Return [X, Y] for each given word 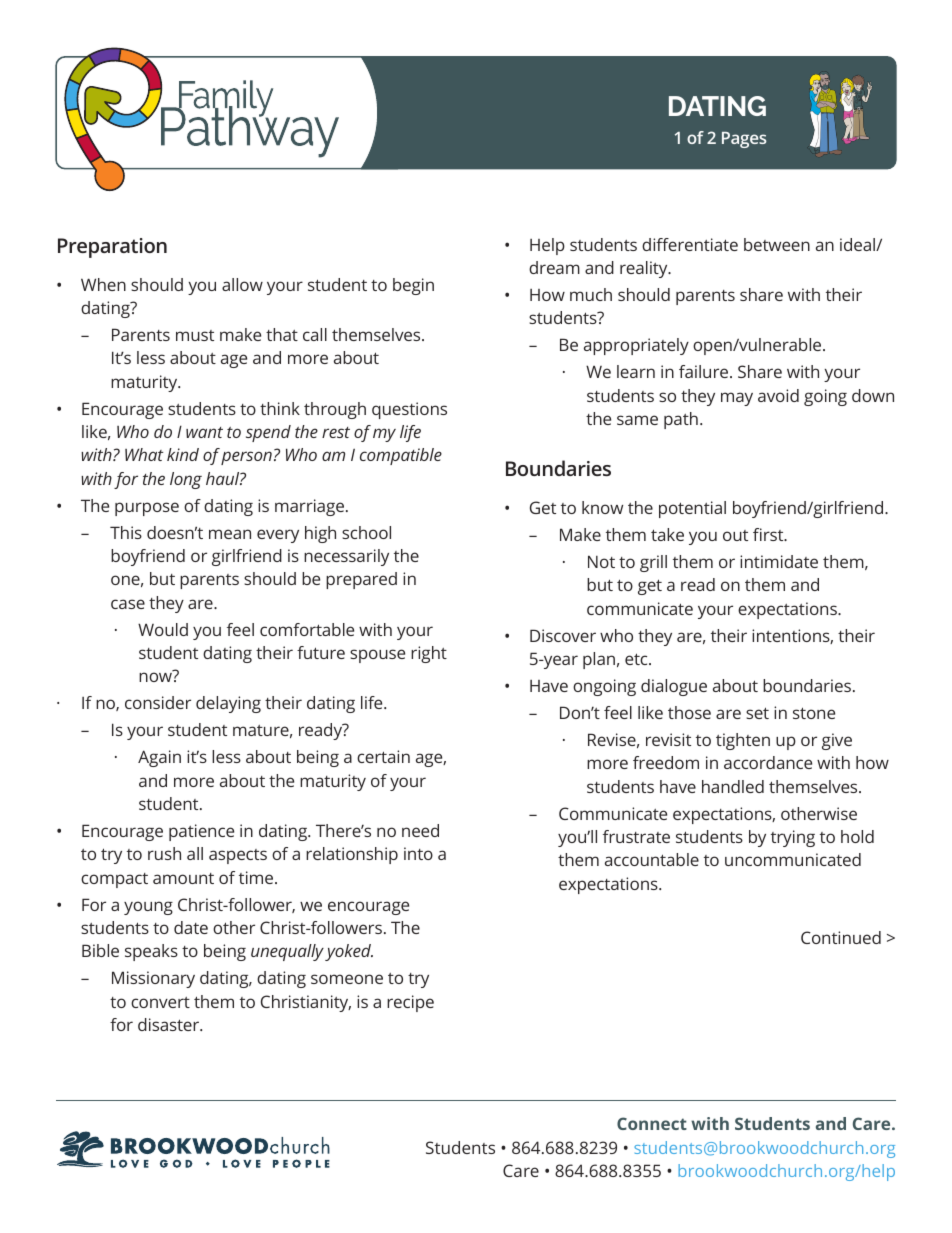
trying [793, 838]
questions [409, 410]
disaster [170, 1024]
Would [163, 629]
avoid [778, 395]
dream [554, 267]
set [757, 713]
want [204, 432]
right [429, 654]
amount [183, 878]
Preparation [112, 248]
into [418, 853]
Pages [744, 140]
